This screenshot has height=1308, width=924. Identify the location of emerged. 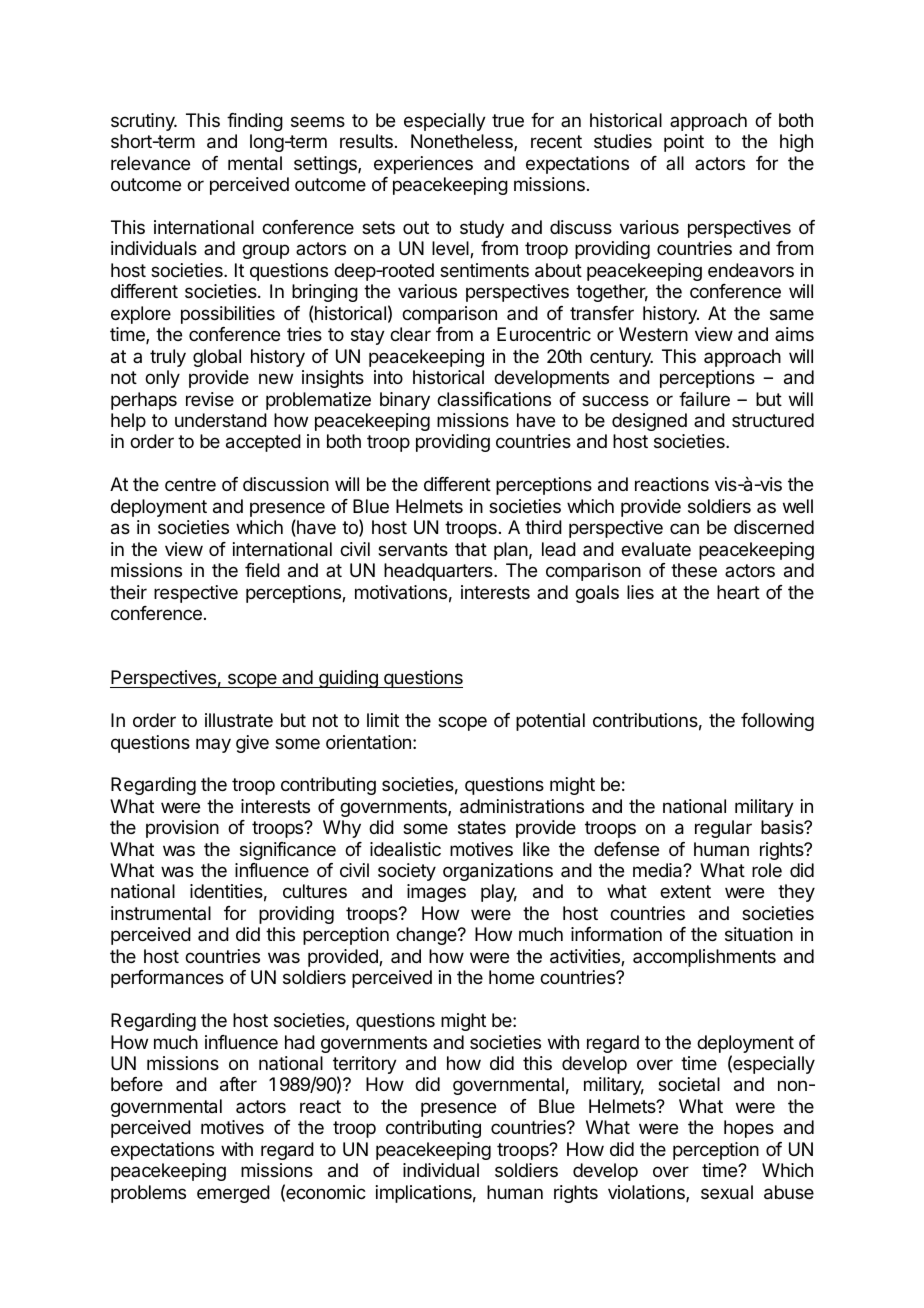
(233, 1194).
